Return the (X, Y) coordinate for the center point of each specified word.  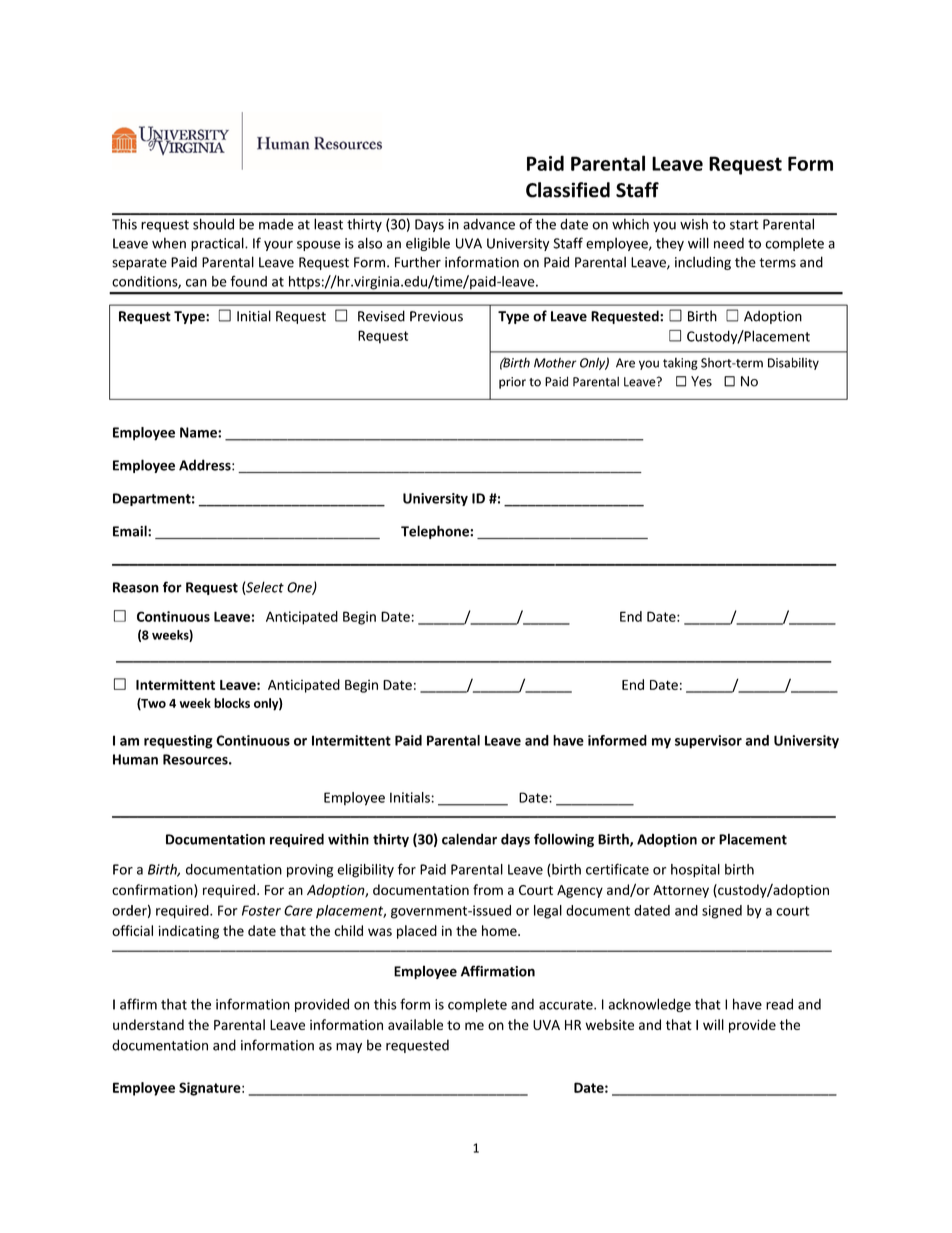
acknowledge (649, 1005)
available (415, 1024)
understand (148, 1024)
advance (489, 224)
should (213, 224)
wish (694, 224)
